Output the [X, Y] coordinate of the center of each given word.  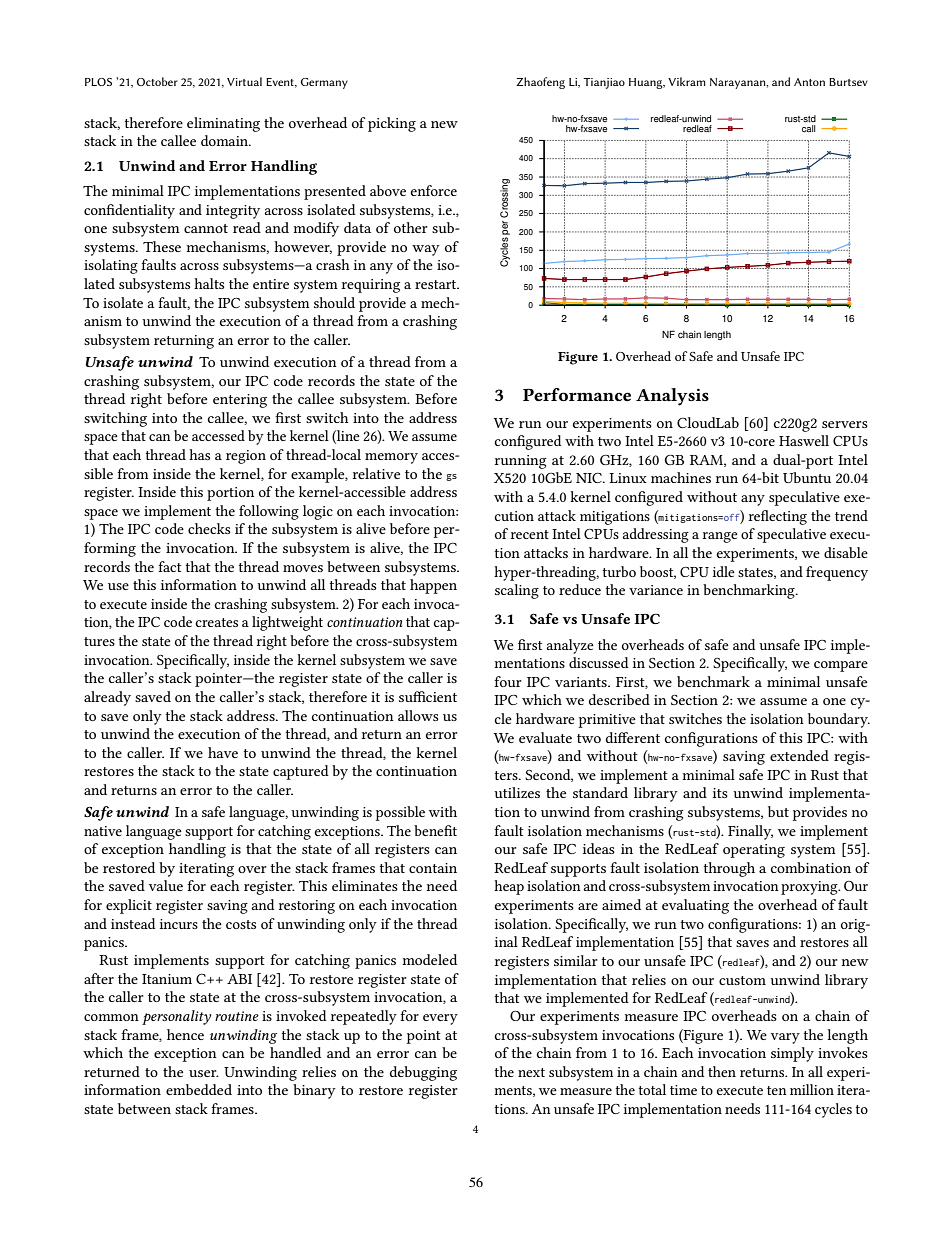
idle [724, 571]
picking [392, 124]
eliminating [223, 124]
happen [433, 586]
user [204, 1073]
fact [169, 566]
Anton [809, 82]
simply [792, 1054]
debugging [423, 1073]
